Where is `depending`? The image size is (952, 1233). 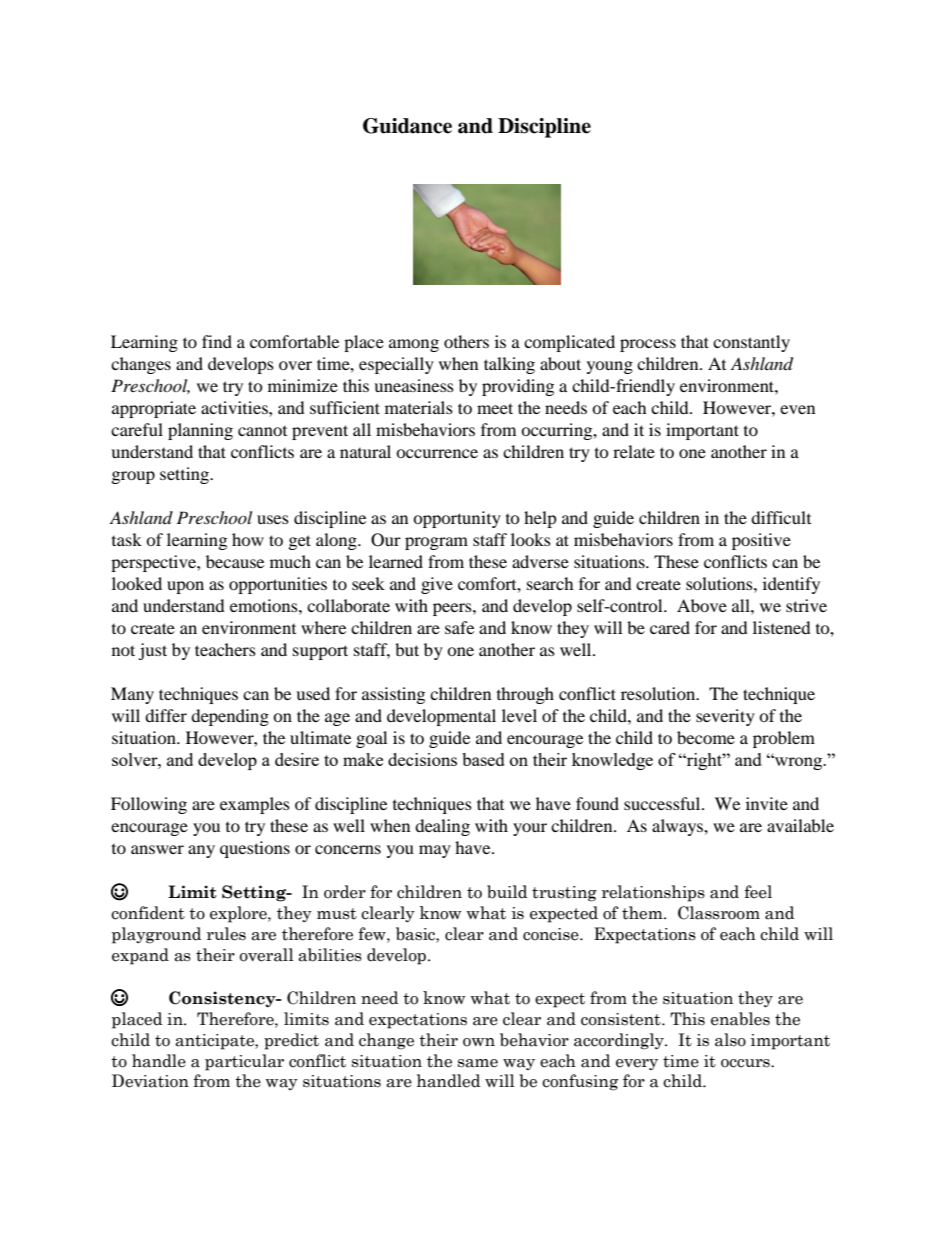
depending is located at coordinates (230, 717).
